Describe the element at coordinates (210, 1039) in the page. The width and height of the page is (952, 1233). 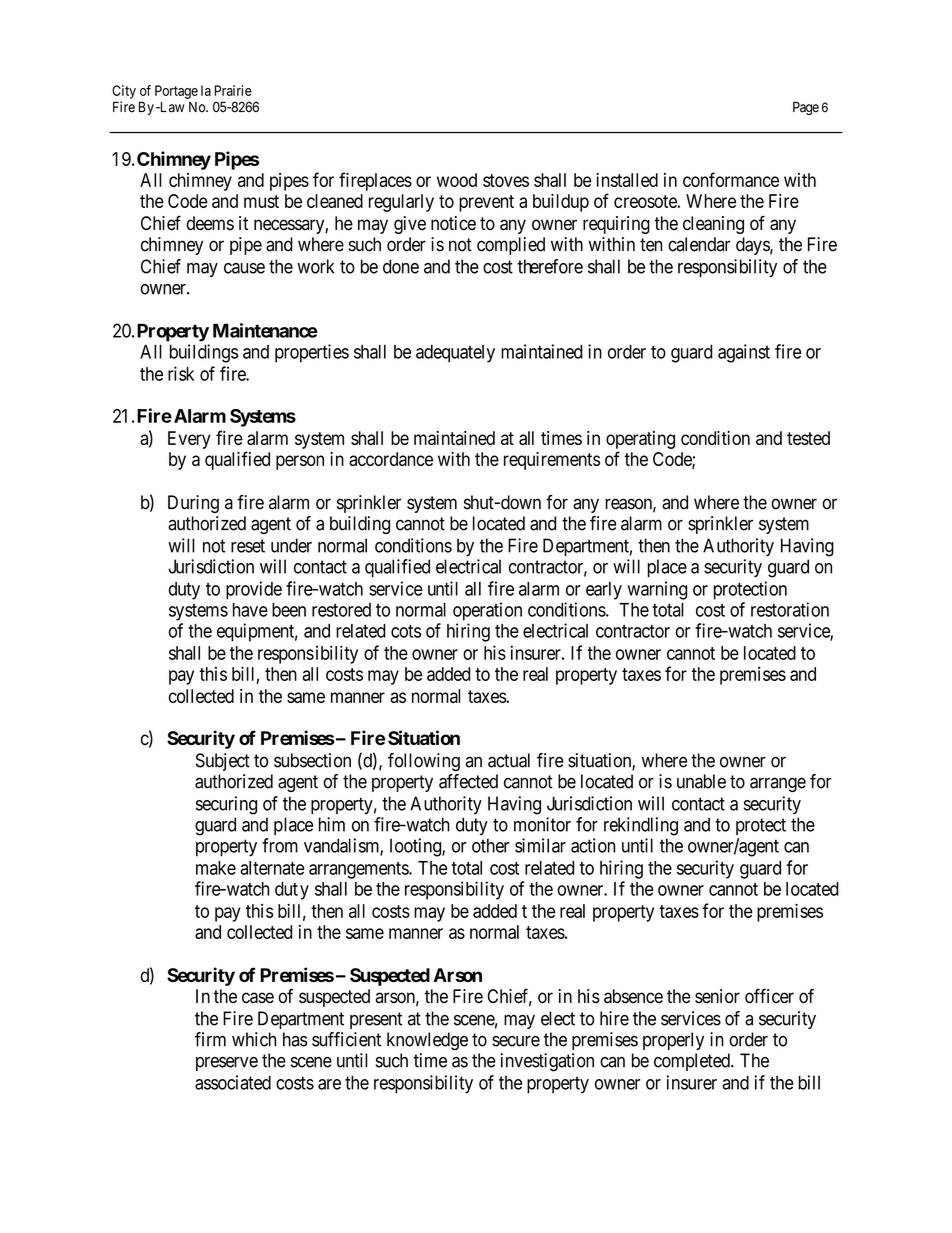
I see `firm` at that location.
